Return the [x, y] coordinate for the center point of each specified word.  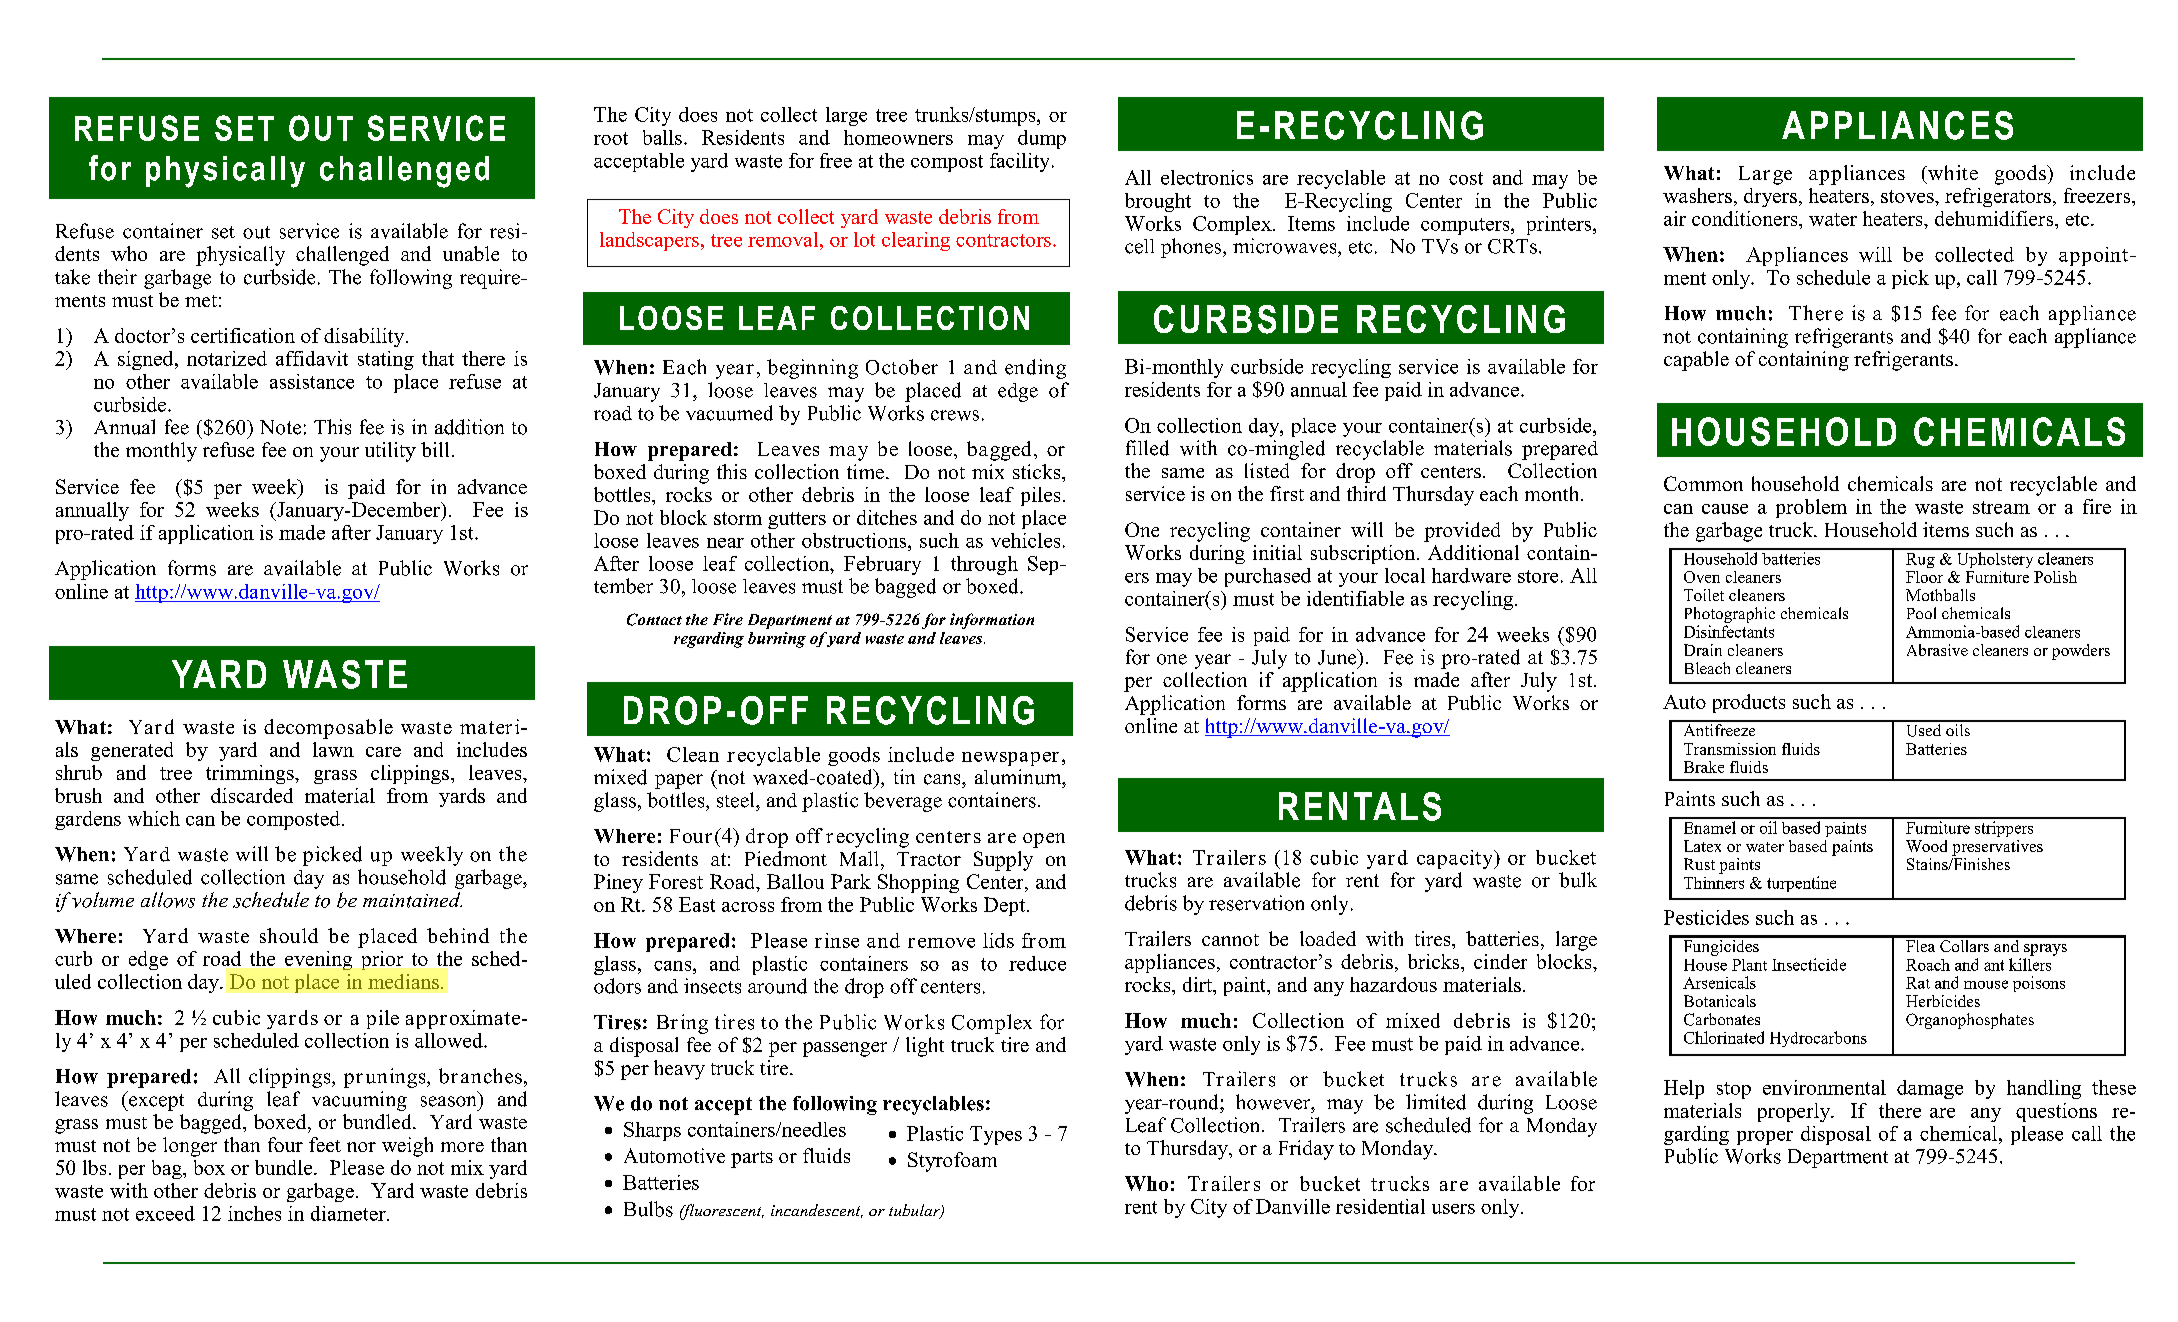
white [1952, 172]
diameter [349, 1213]
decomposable [328, 729]
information [992, 621]
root [611, 138]
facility [1019, 162]
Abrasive [1937, 650]
